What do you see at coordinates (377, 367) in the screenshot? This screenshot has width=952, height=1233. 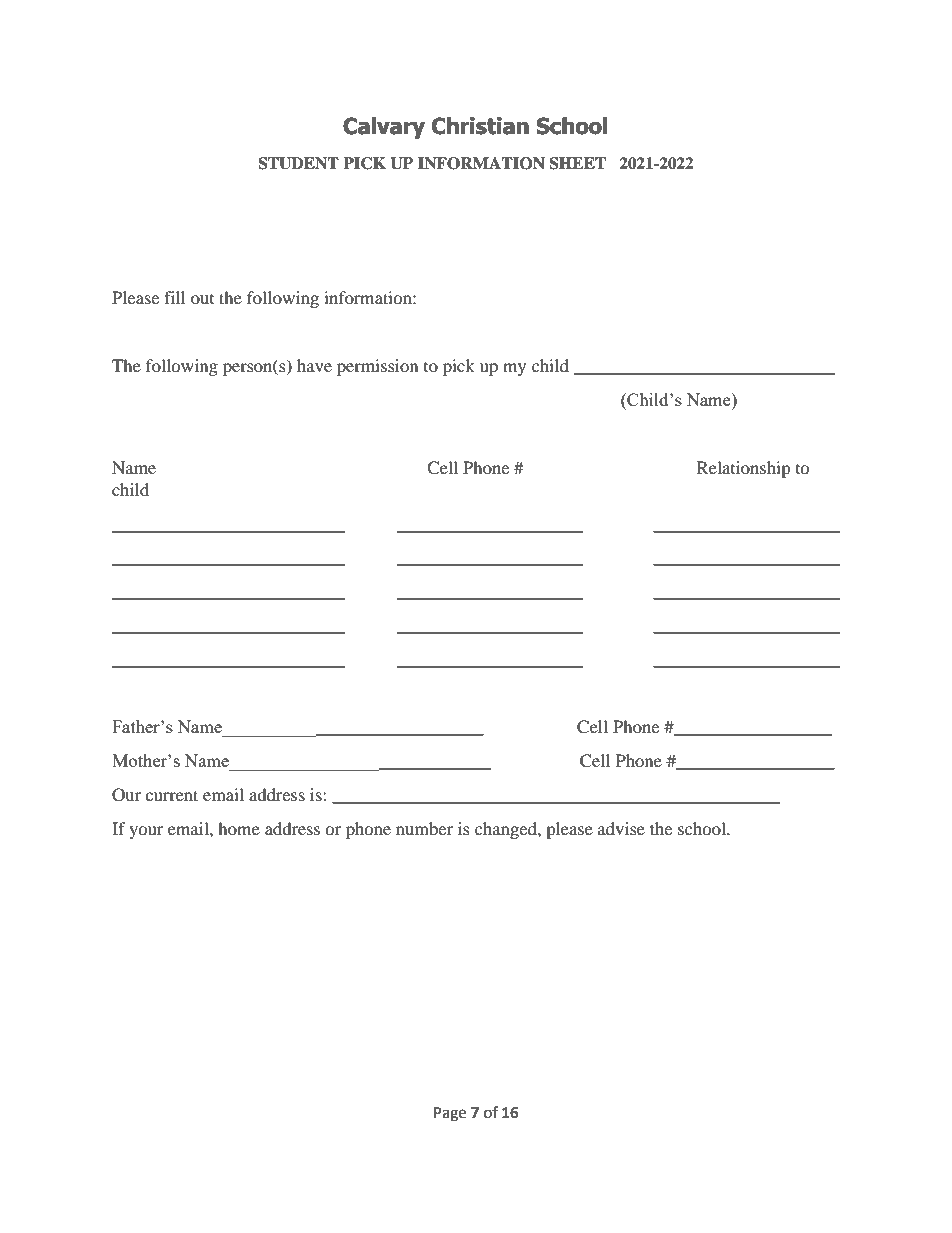 I see `permission` at bounding box center [377, 367].
